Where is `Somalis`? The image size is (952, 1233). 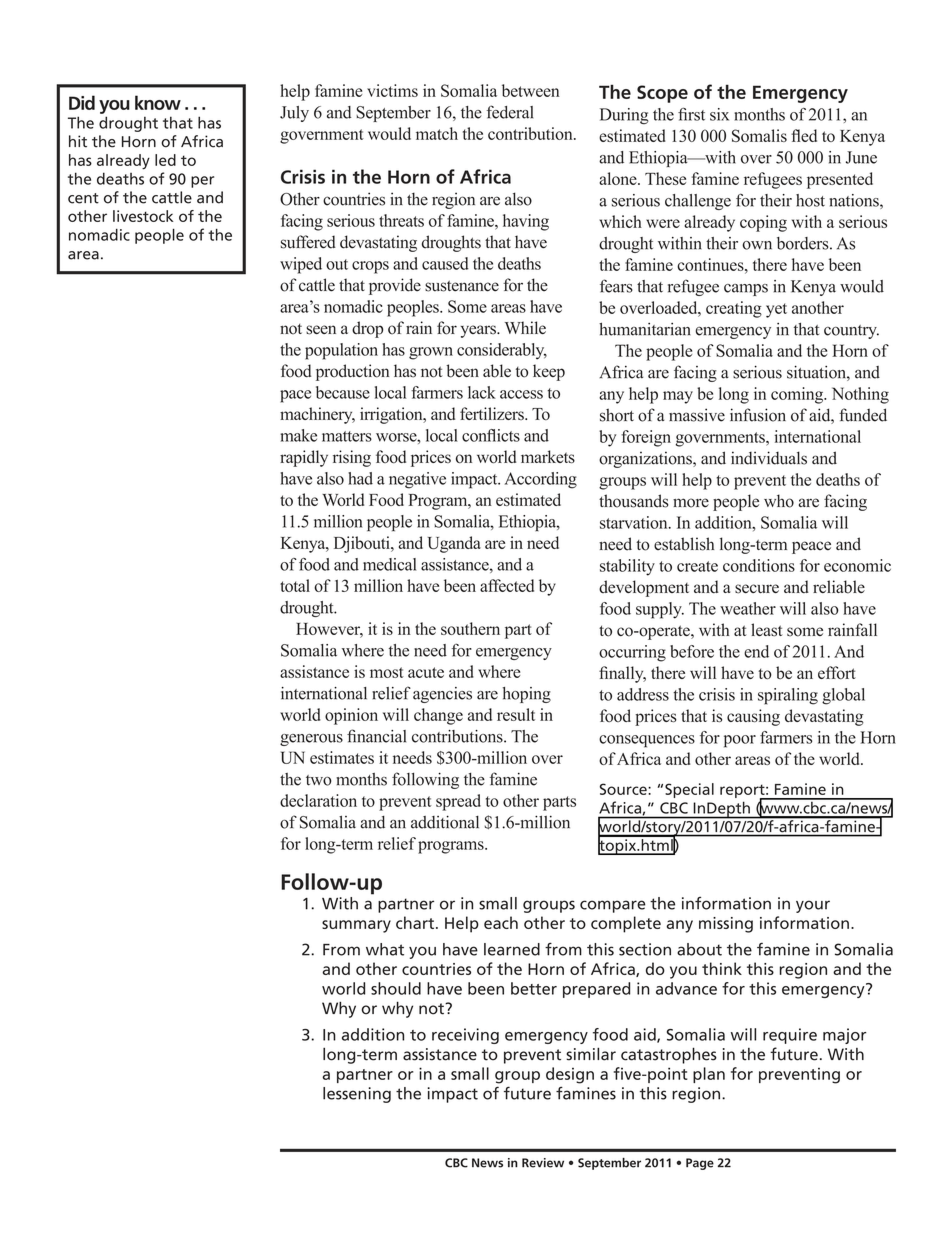
Somalis is located at coordinates (759, 135).
